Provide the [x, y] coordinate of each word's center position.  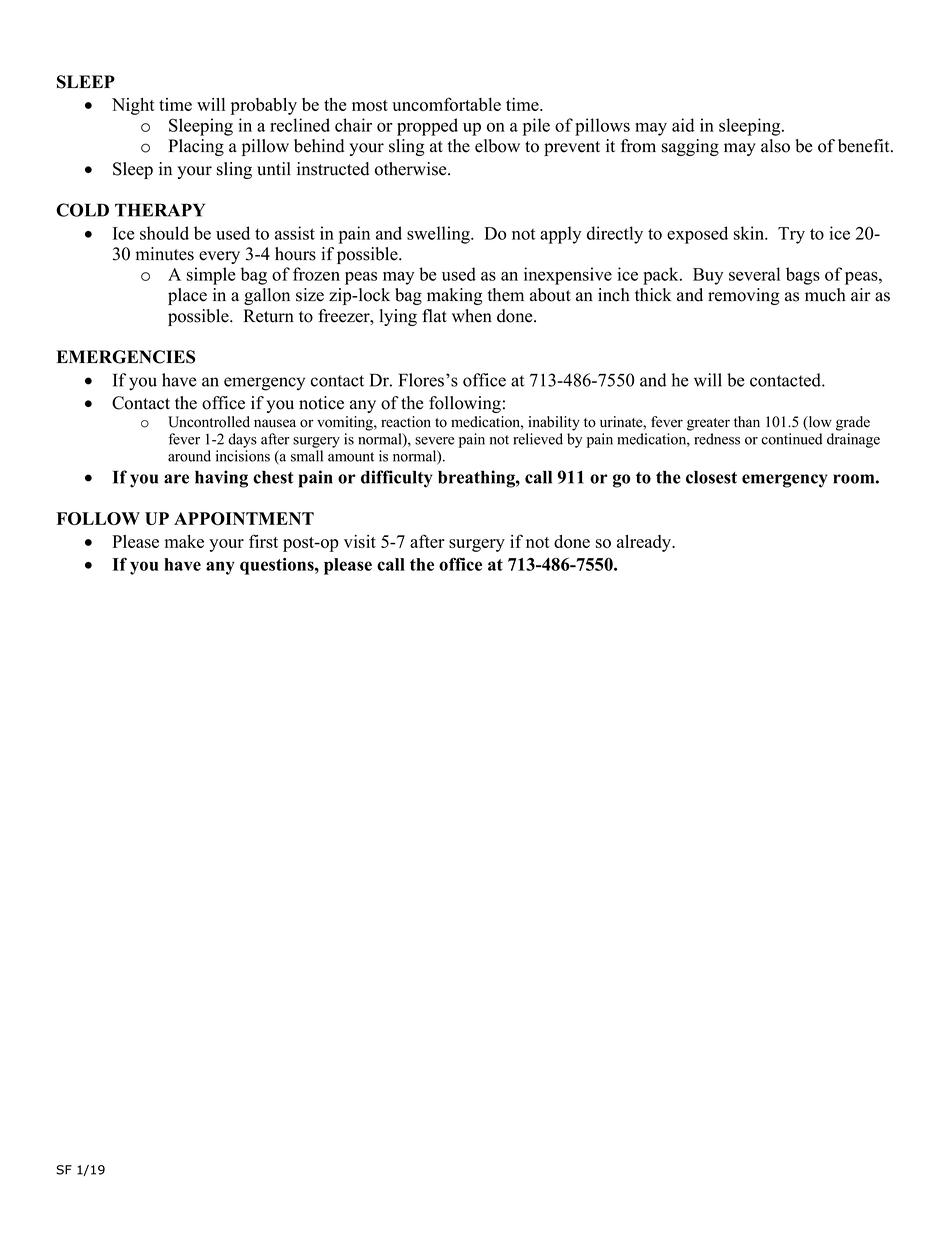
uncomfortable [446, 104]
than [747, 421]
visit [360, 541]
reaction [406, 422]
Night [133, 106]
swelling [439, 235]
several [754, 274]
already [645, 543]
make [184, 541]
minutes [164, 254]
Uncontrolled [209, 422]
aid [683, 125]
